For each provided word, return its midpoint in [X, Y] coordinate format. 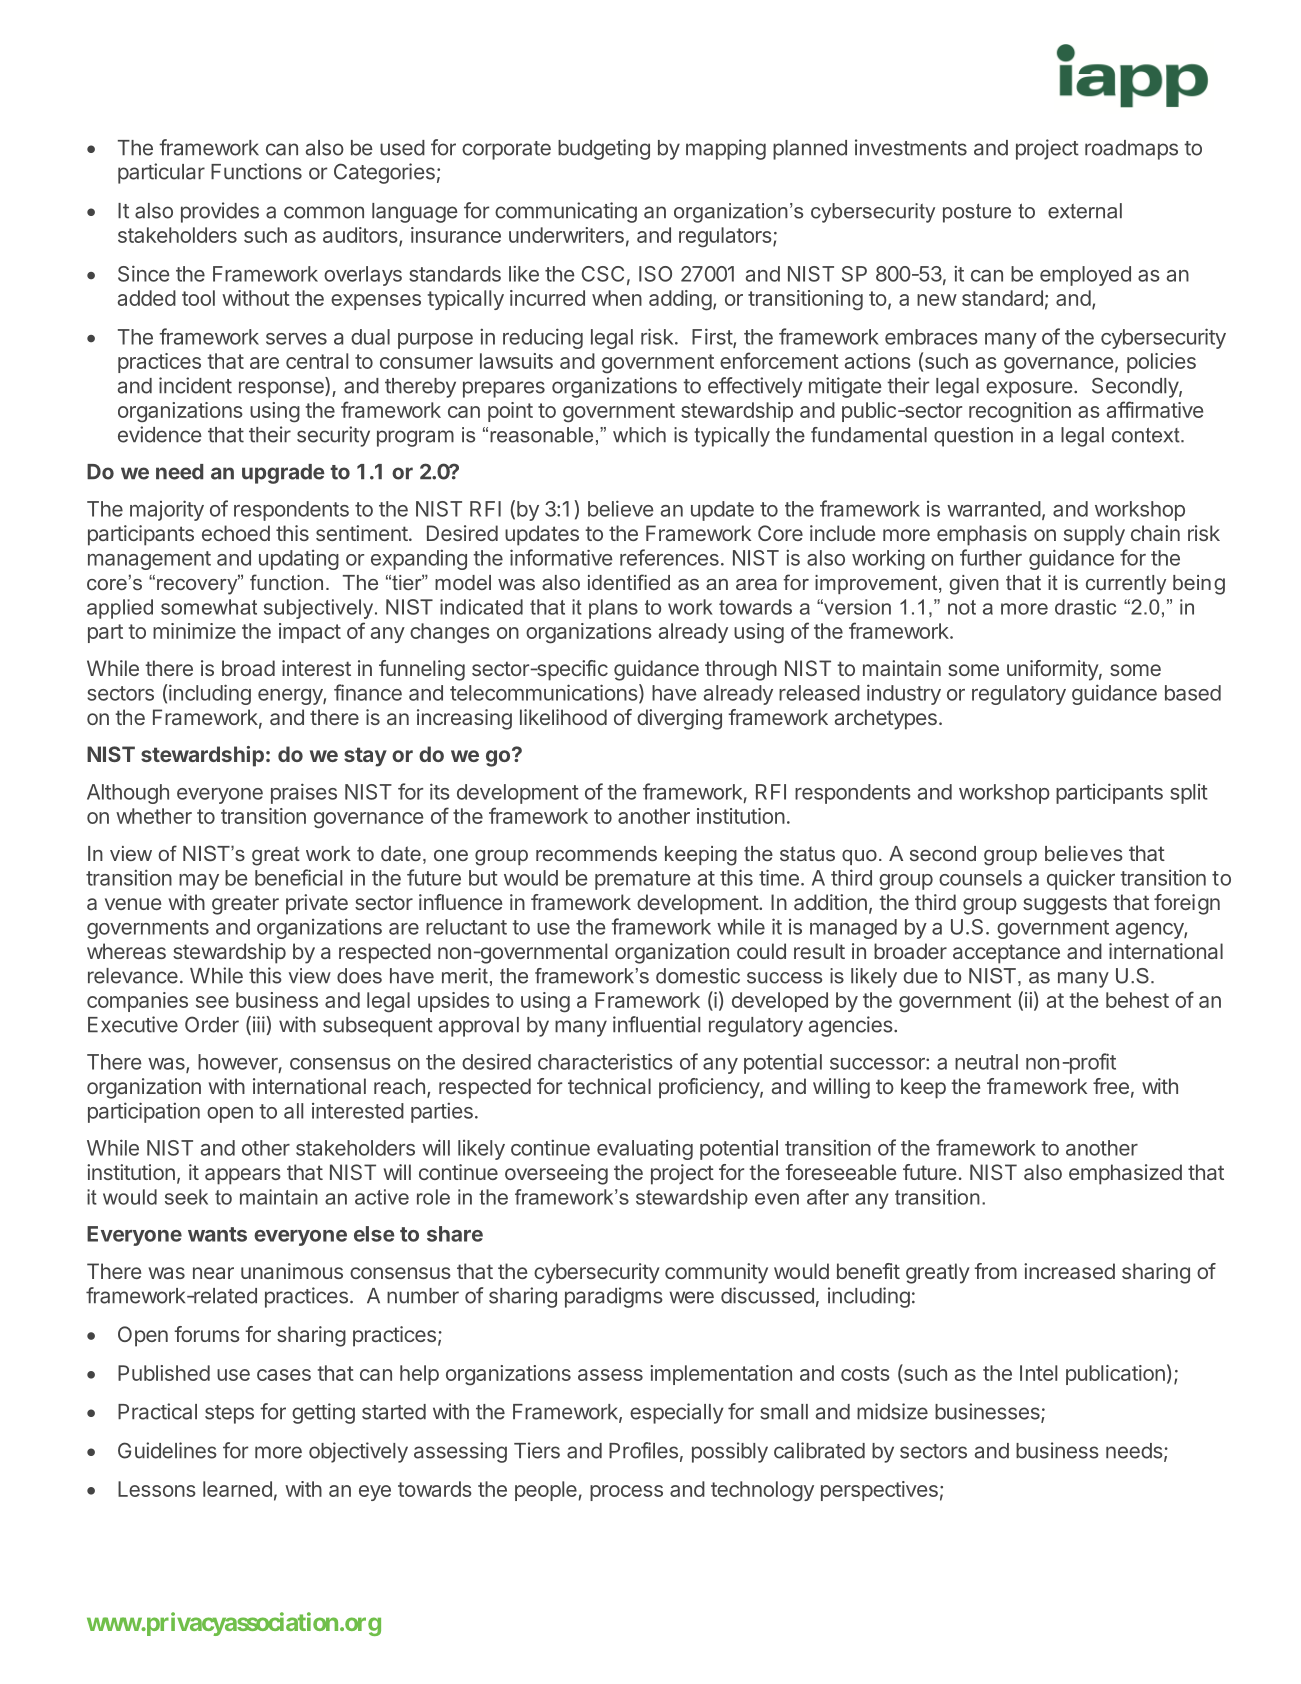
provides [220, 212]
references [669, 557]
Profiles [643, 1450]
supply [1094, 535]
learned [237, 1489]
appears [243, 1176]
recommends [596, 853]
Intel [1038, 1373]
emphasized [1125, 1174]
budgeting [604, 149]
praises [304, 793]
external [1085, 211]
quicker [1081, 880]
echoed [236, 533]
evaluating [645, 1150]
